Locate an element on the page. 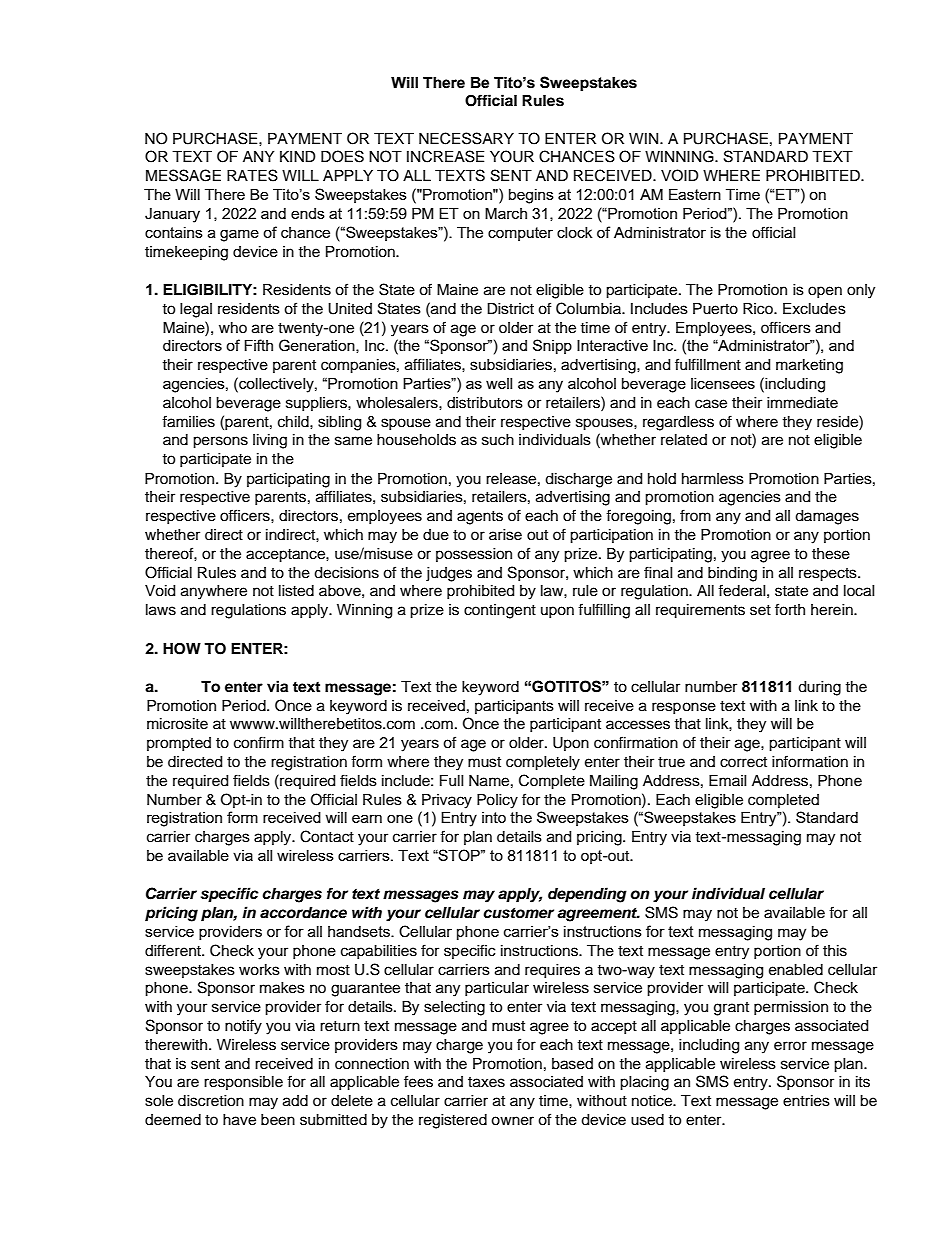 Image resolution: width=952 pixels, height=1233 pixels. contingent is located at coordinates (500, 611).
